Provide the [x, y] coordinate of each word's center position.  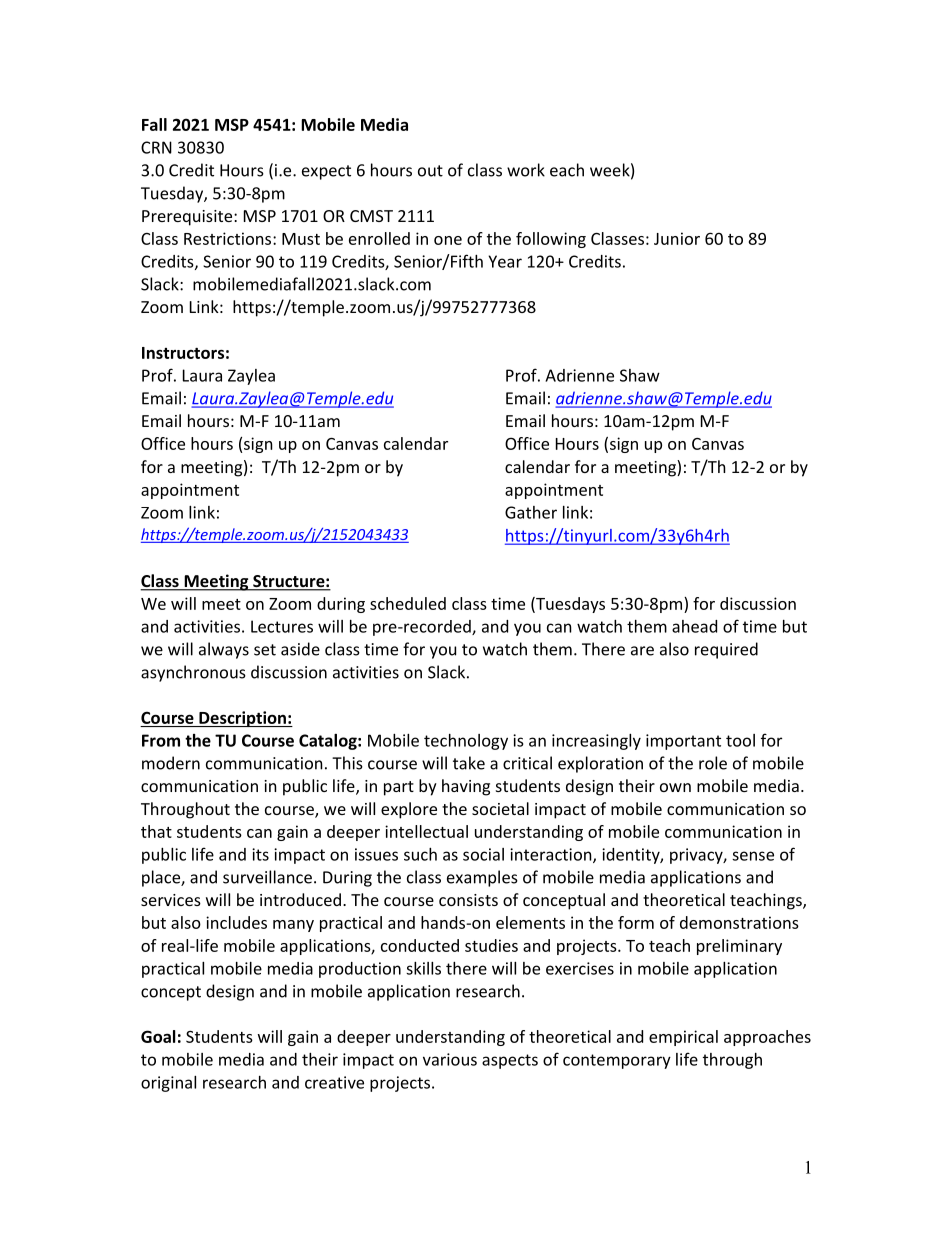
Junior [677, 238]
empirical [683, 1038]
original [168, 1084]
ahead [694, 626]
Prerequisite [188, 218]
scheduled [408, 603]
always [224, 650]
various [450, 1059]
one [448, 240]
